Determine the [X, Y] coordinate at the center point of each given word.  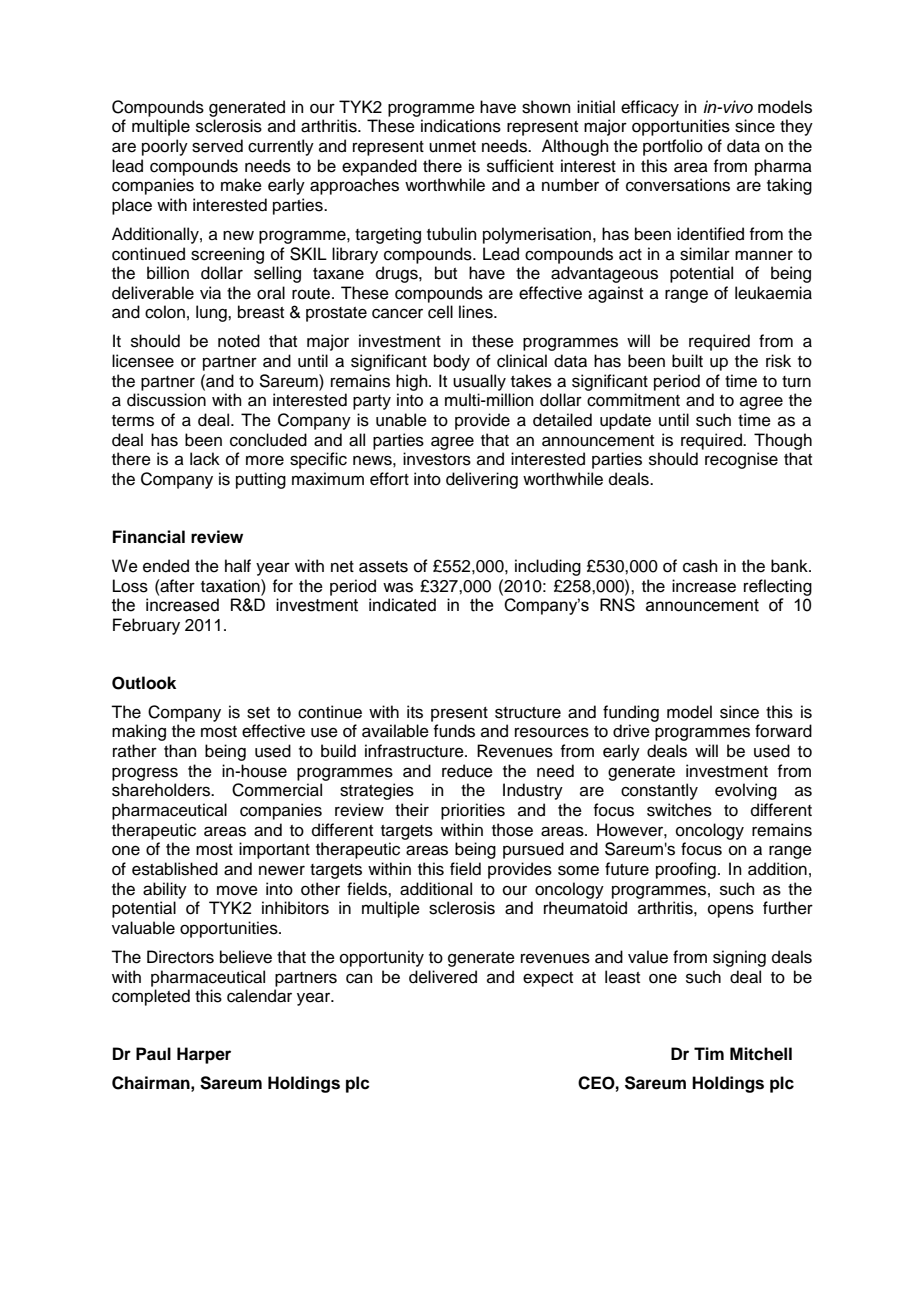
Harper [204, 1055]
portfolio [673, 147]
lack [205, 459]
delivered [443, 977]
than [180, 750]
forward [783, 731]
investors [437, 459]
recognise [741, 460]
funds [454, 731]
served [217, 146]
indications [461, 126]
